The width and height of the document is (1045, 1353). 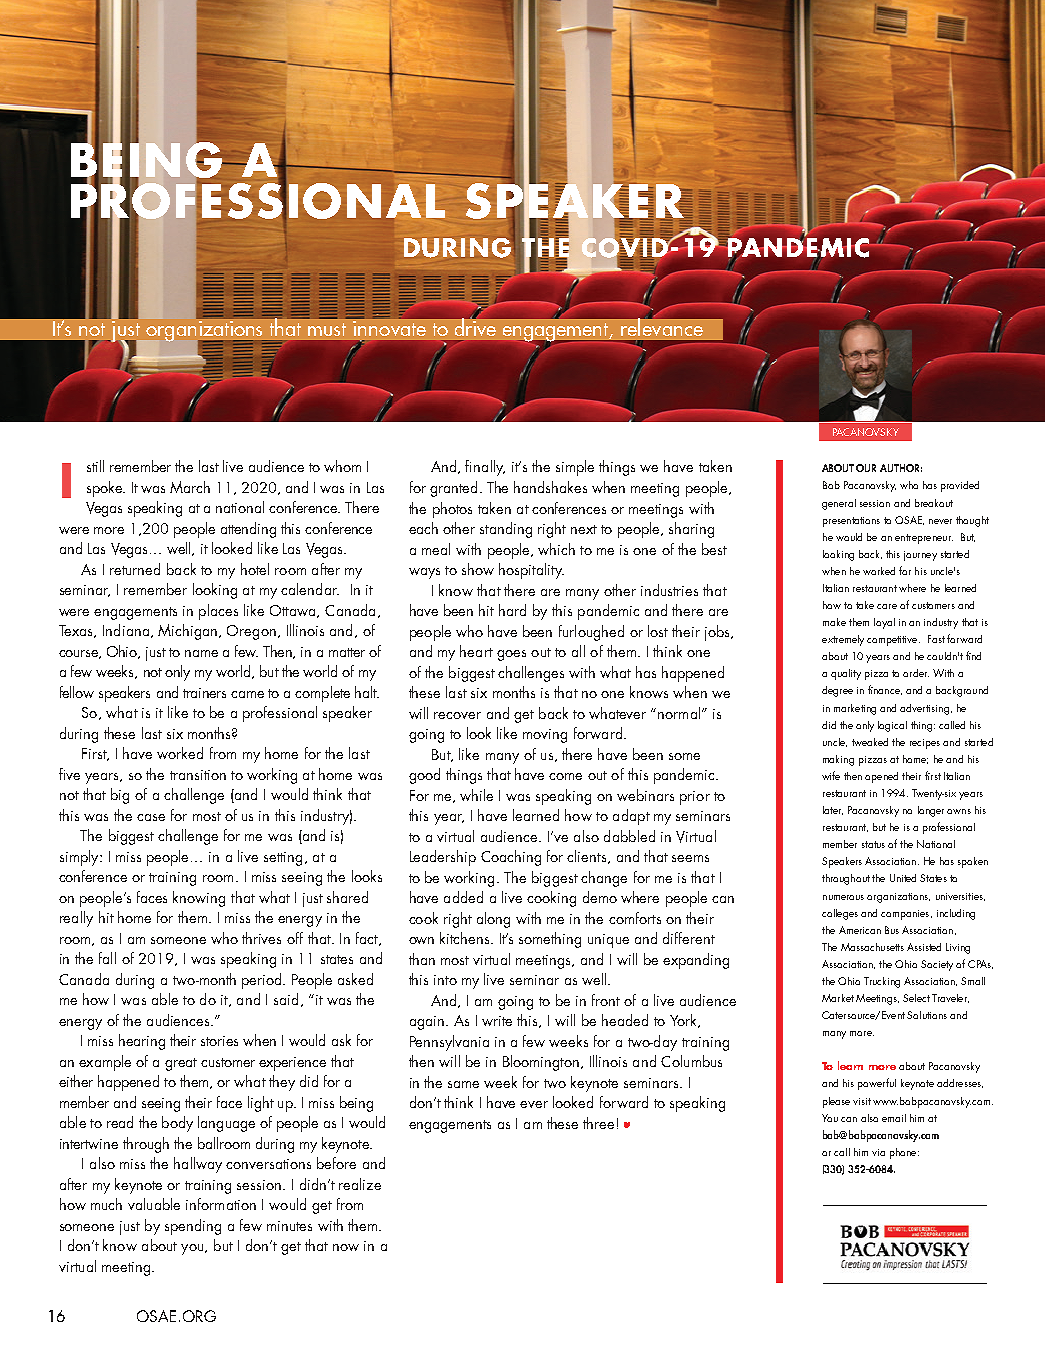 I want to click on trainers, so click(x=204, y=693).
